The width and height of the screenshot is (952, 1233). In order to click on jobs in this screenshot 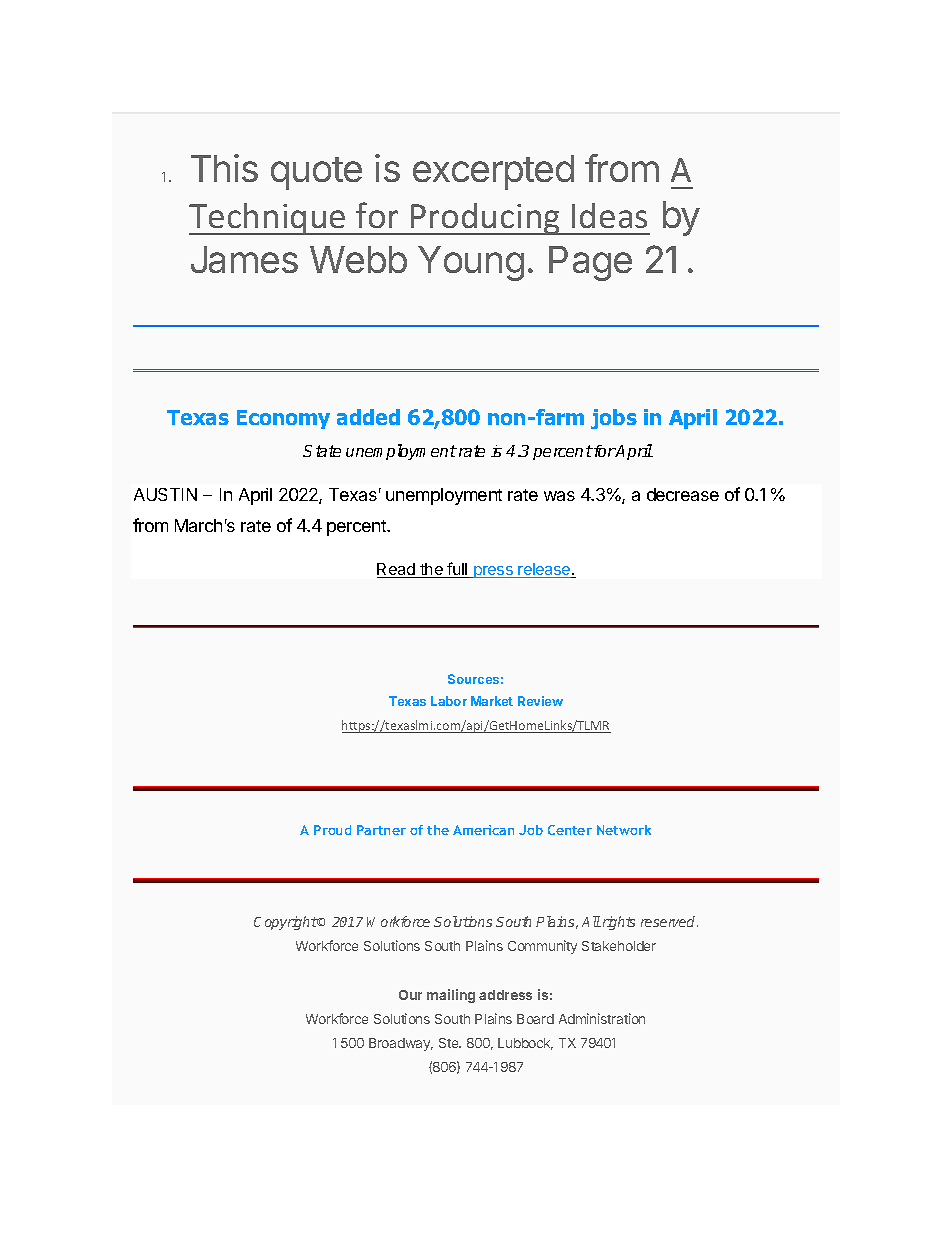, I will do `click(614, 419)`.
